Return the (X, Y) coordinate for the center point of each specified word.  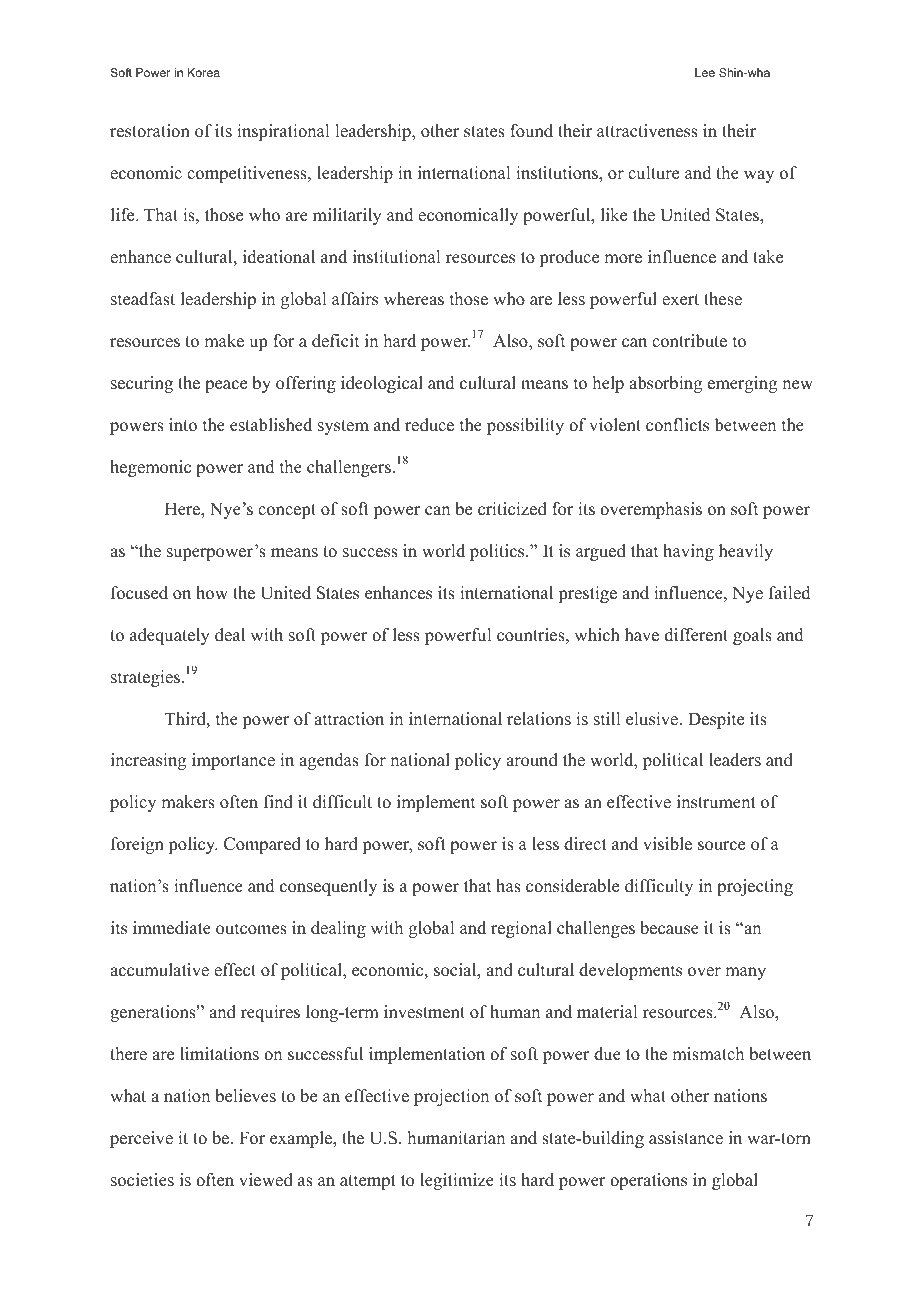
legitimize (457, 1181)
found (531, 131)
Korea (204, 72)
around (532, 760)
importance (233, 761)
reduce (429, 425)
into (183, 425)
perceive (141, 1139)
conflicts (677, 425)
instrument (716, 802)
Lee (705, 72)
